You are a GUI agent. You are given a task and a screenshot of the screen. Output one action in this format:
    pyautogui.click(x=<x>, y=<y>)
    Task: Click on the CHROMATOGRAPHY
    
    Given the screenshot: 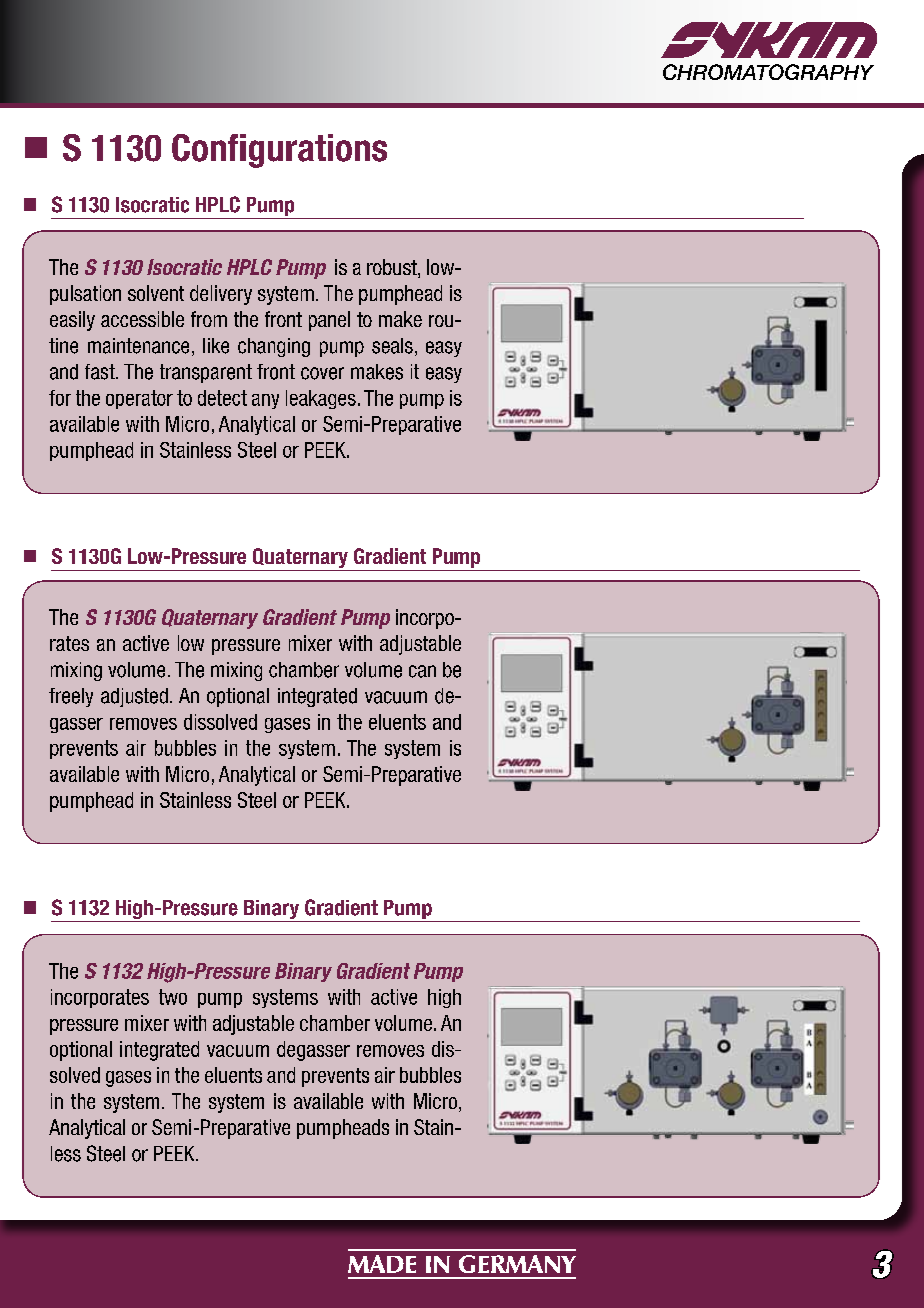 What is the action you would take?
    pyautogui.click(x=768, y=72)
